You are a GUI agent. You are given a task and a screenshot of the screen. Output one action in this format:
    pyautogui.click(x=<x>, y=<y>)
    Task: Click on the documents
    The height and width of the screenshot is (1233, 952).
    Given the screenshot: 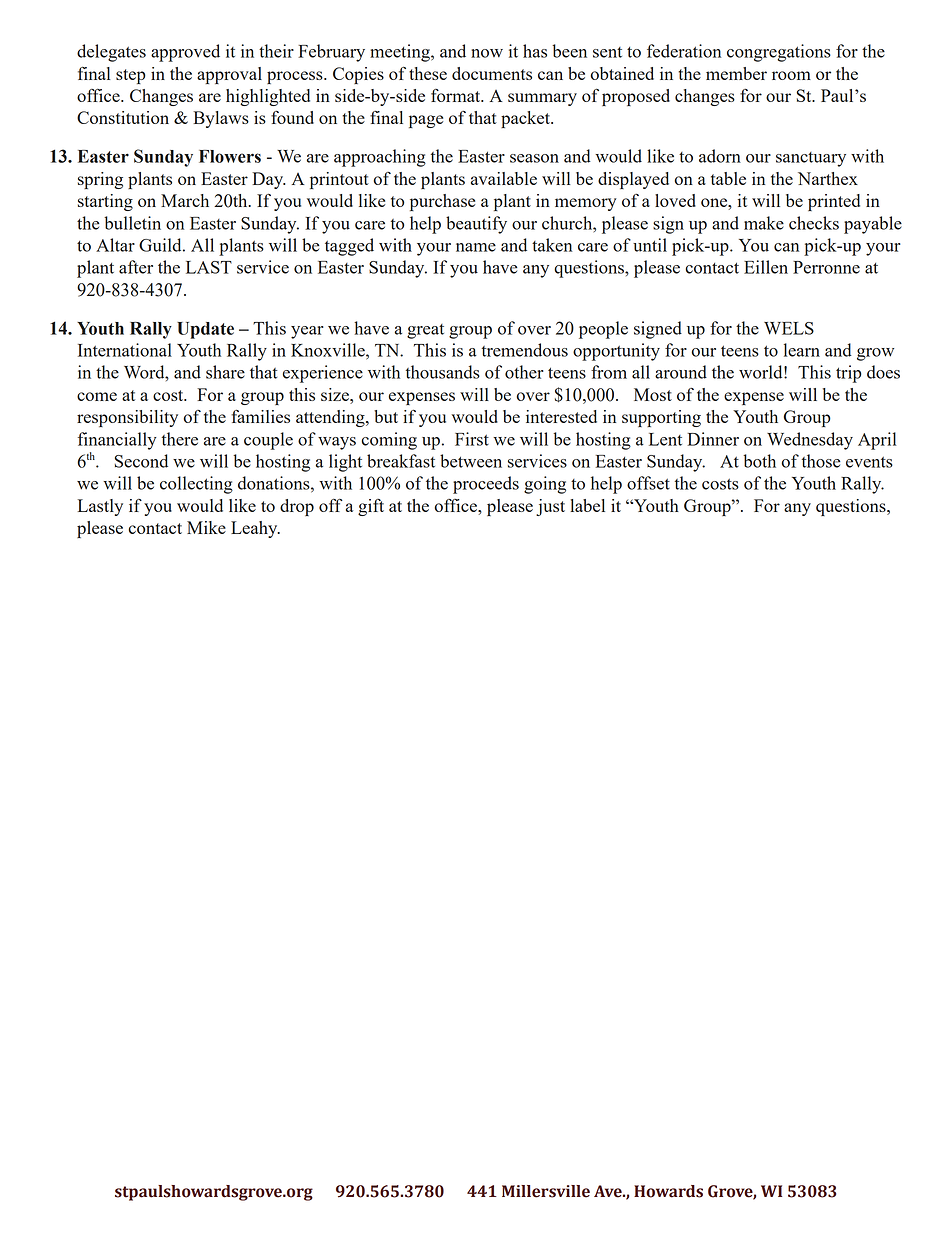 What is the action you would take?
    pyautogui.click(x=492, y=73)
